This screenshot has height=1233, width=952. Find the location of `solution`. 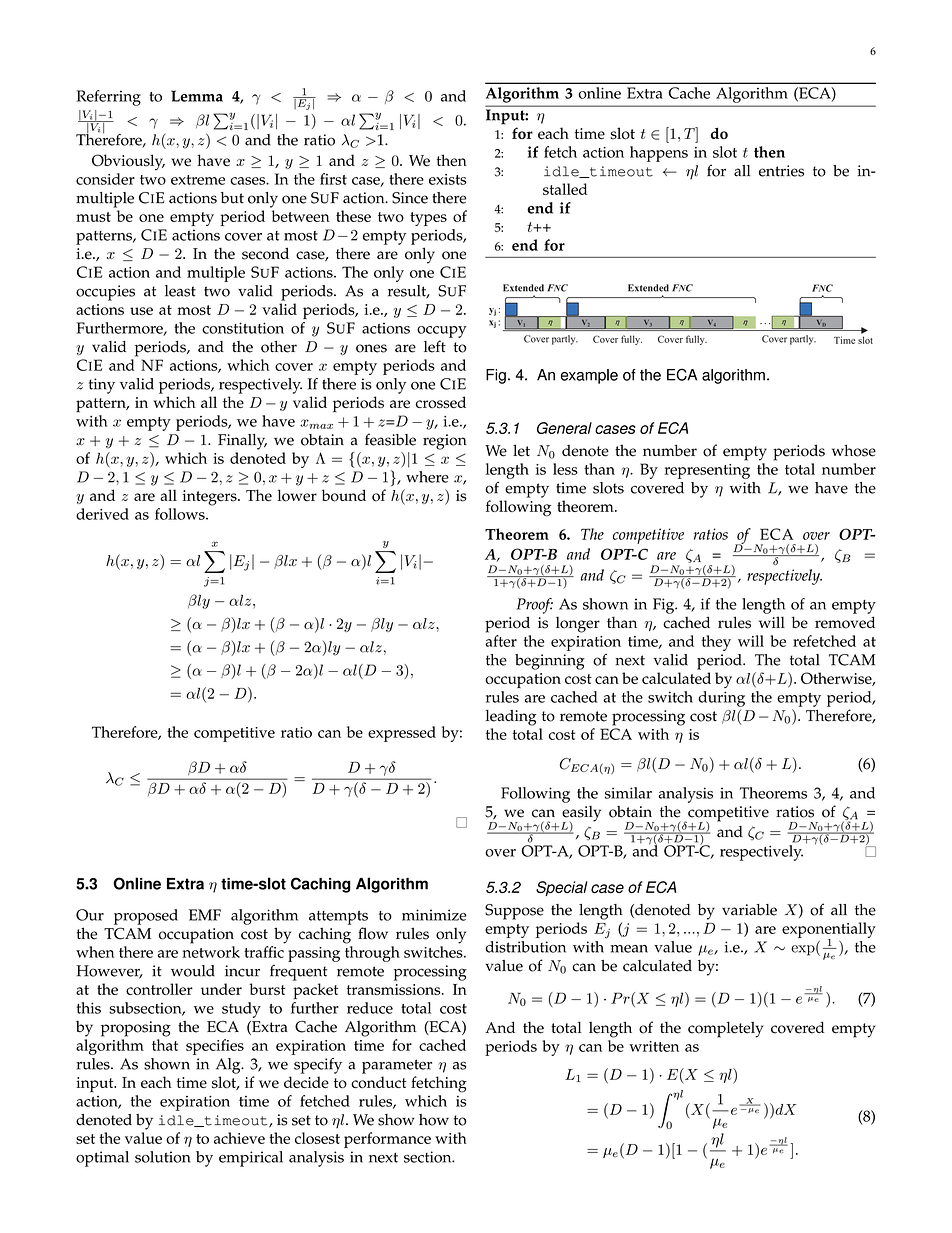

solution is located at coordinates (162, 1157).
